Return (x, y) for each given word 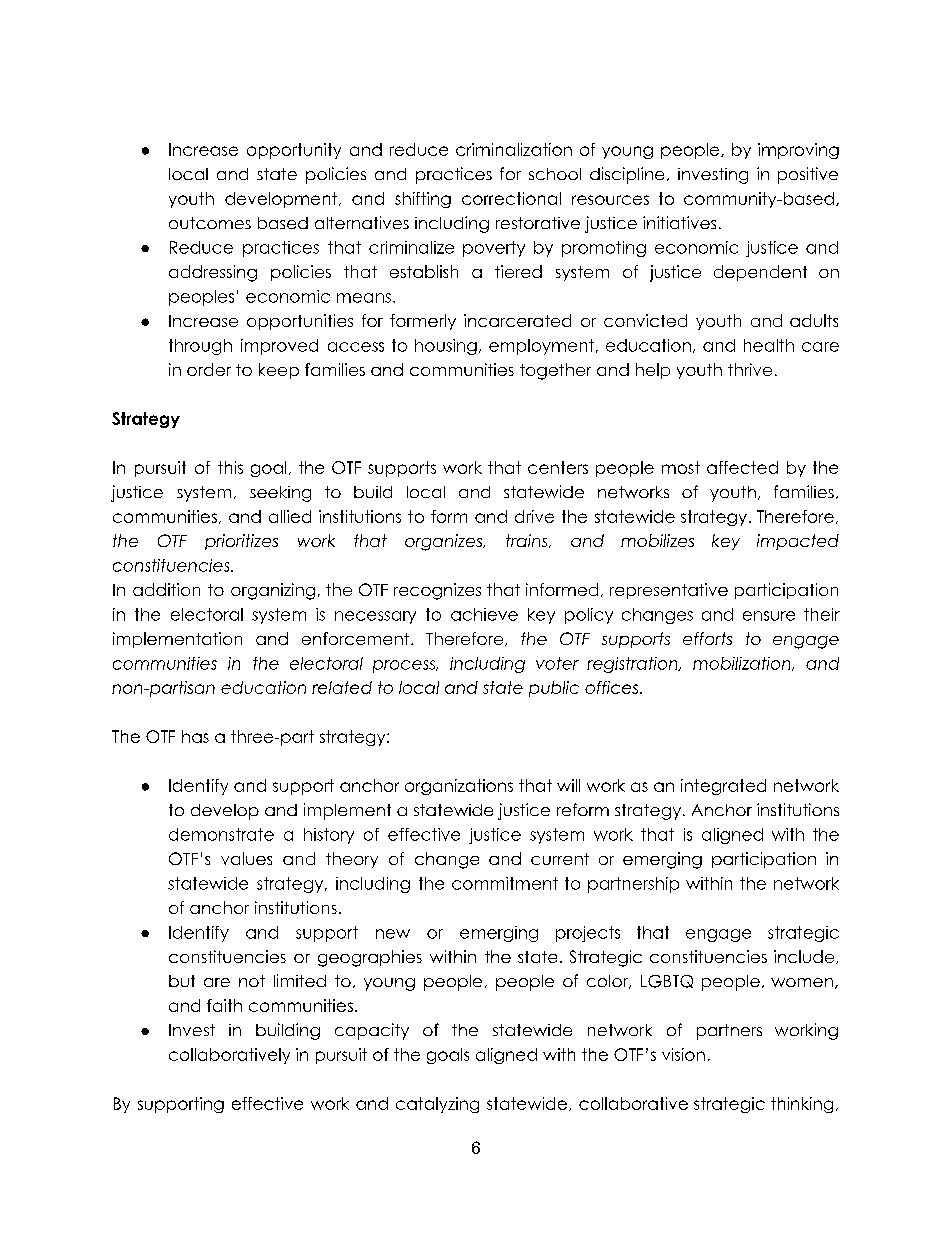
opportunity (294, 151)
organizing (273, 591)
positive (808, 175)
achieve (484, 614)
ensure (769, 616)
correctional (511, 198)
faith (224, 1005)
